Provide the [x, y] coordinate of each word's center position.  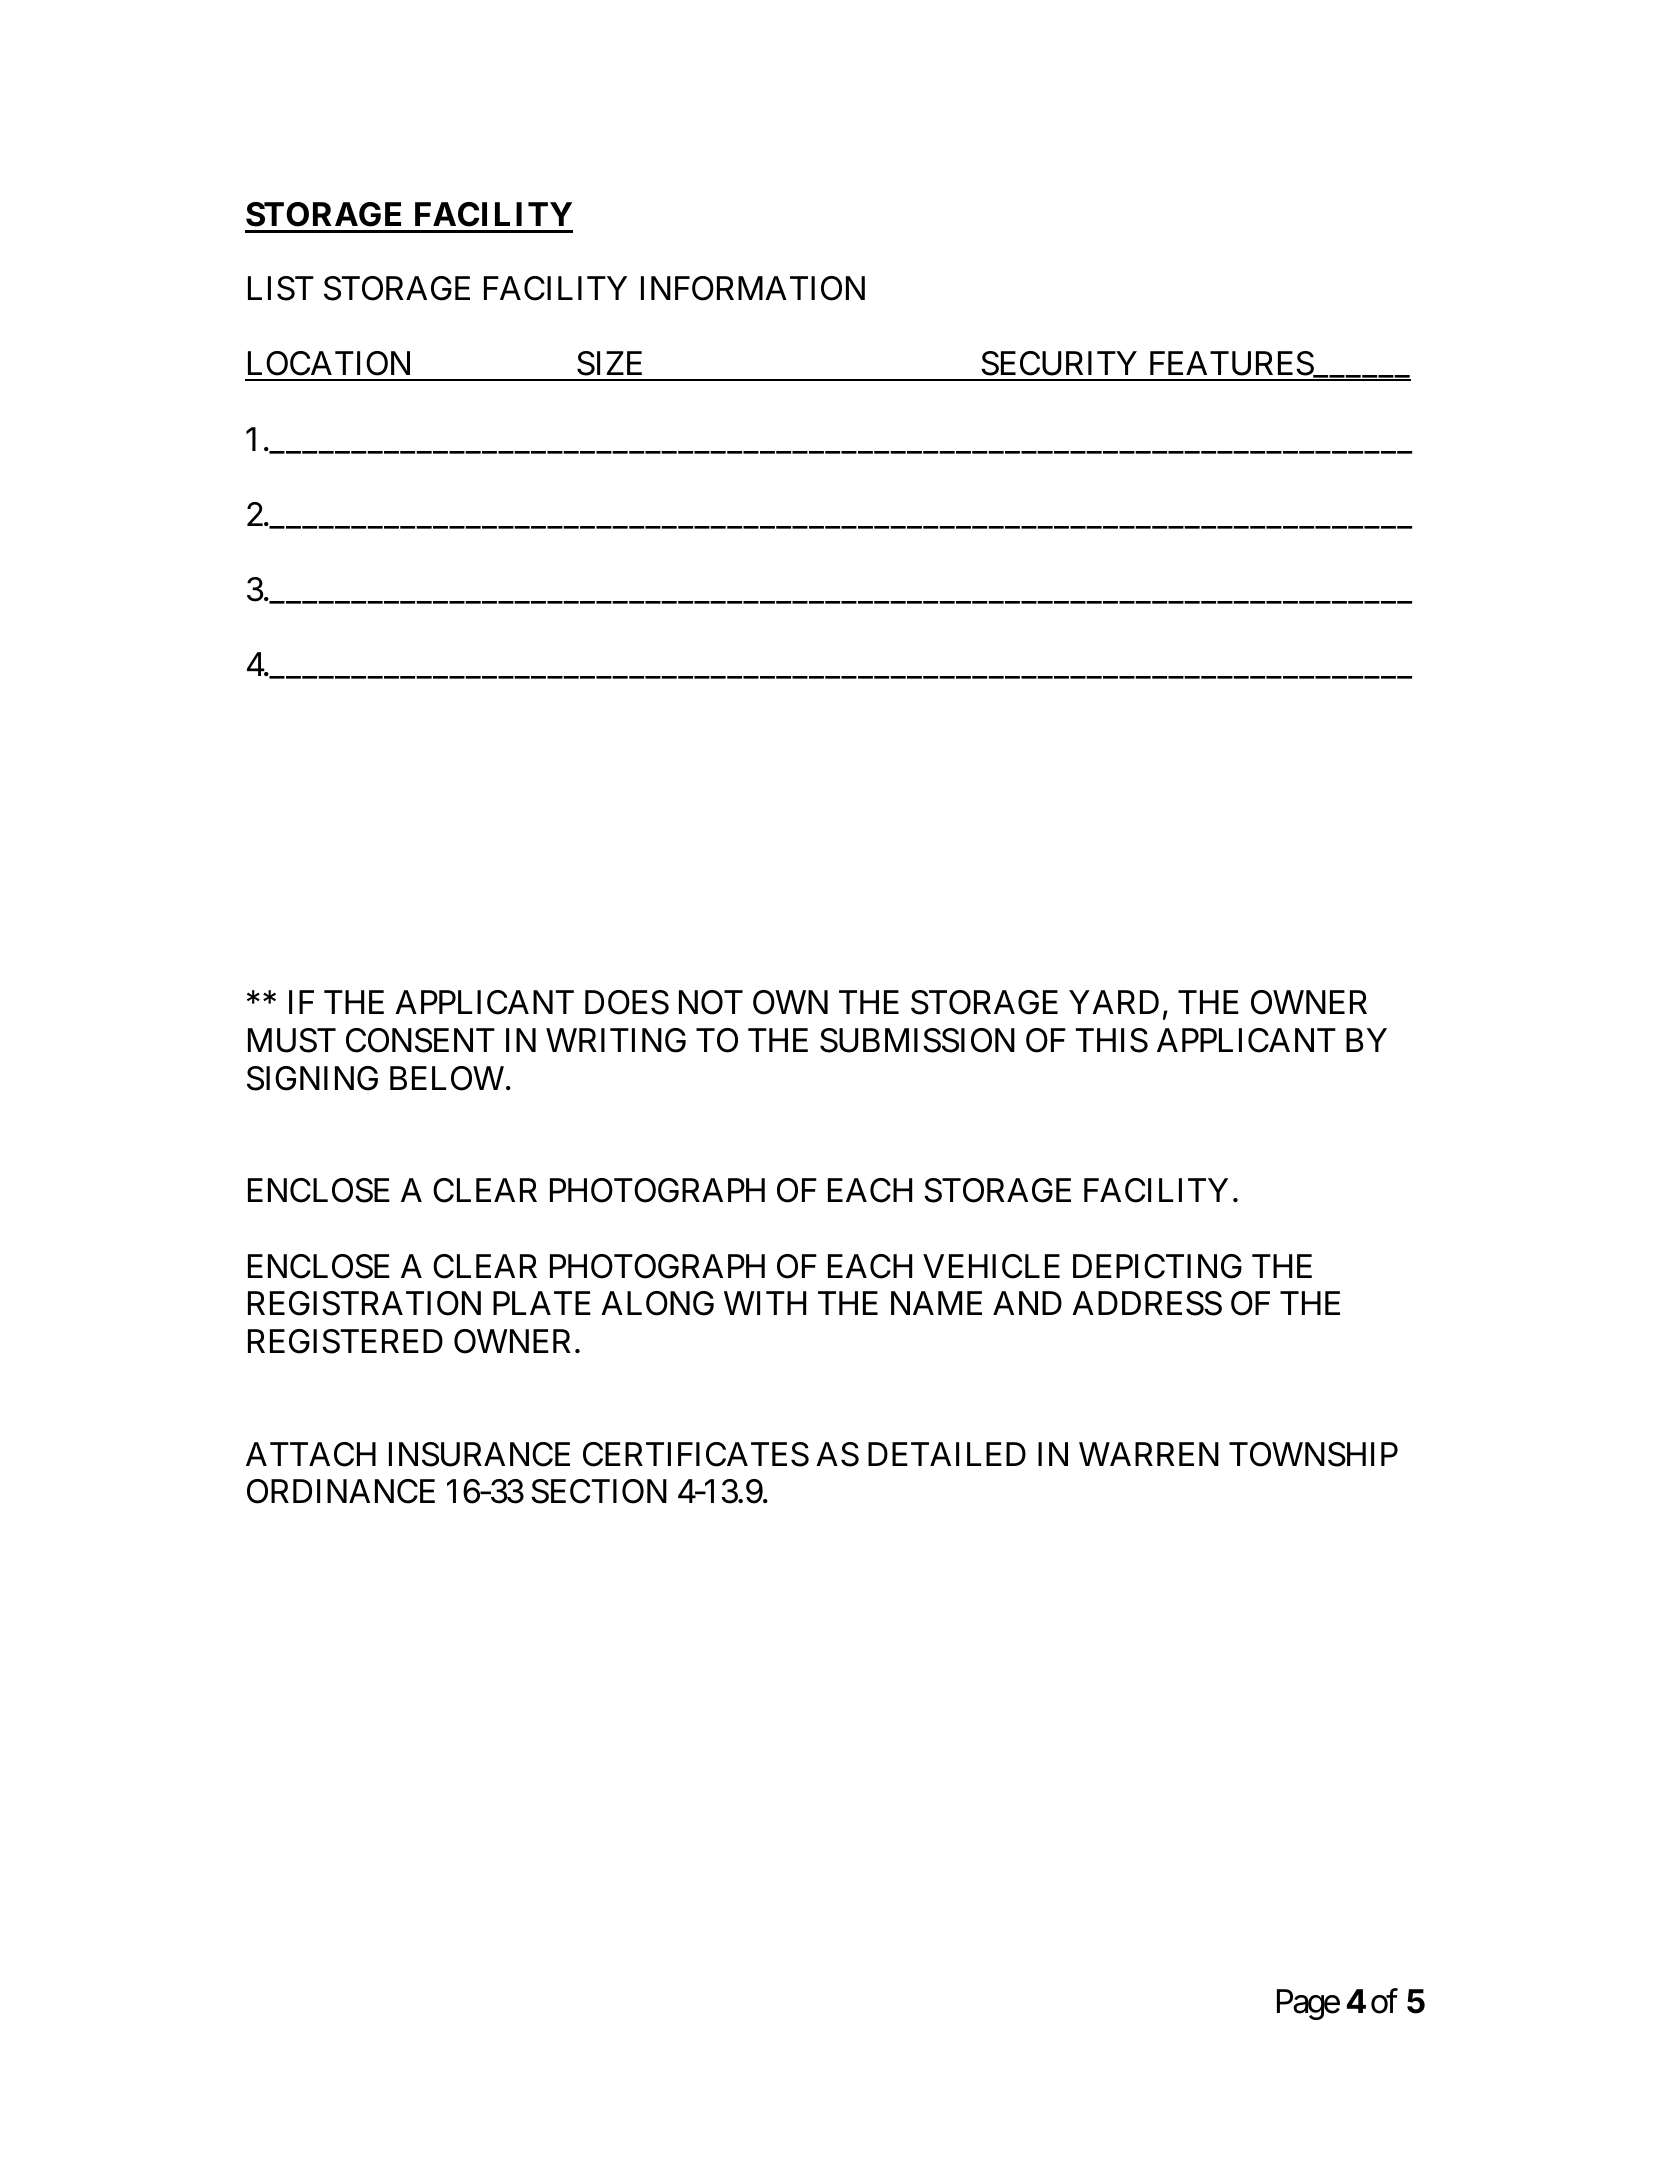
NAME [936, 1303]
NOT [711, 1002]
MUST [292, 1040]
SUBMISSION [917, 1040]
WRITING [616, 1040]
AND [1027, 1303]
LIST [281, 288]
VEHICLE [991, 1266]
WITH [765, 1303]
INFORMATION [753, 288]
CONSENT [420, 1040]
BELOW [447, 1078]
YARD [1114, 1002]
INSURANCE [479, 1454]
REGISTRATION [364, 1303]
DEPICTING [1157, 1266]
